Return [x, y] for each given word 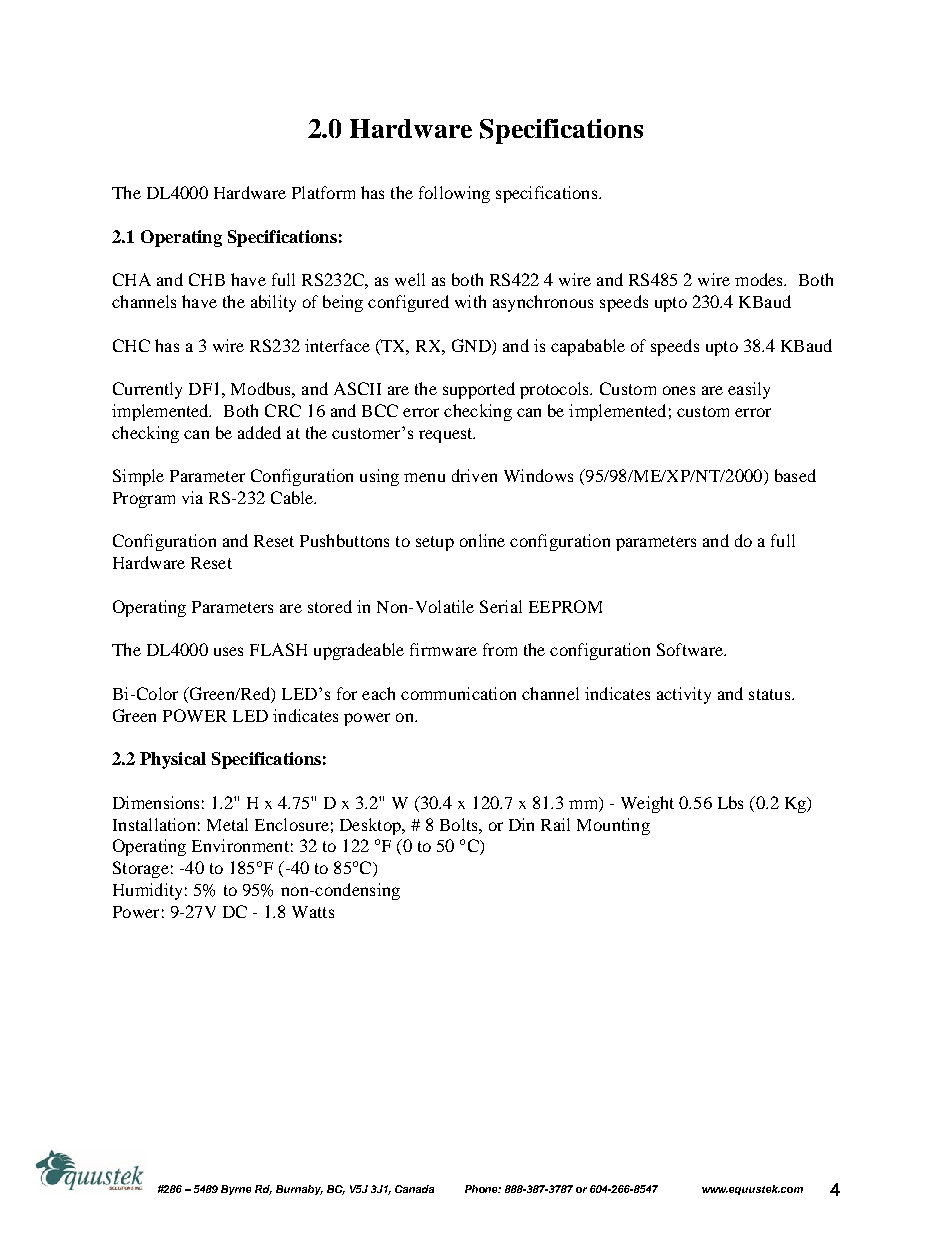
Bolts [460, 824]
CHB [207, 279]
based [795, 475]
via [192, 497]
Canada [414, 1189]
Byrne [236, 1190]
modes [760, 279]
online [482, 540]
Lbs [730, 802]
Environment [240, 845]
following [454, 194]
